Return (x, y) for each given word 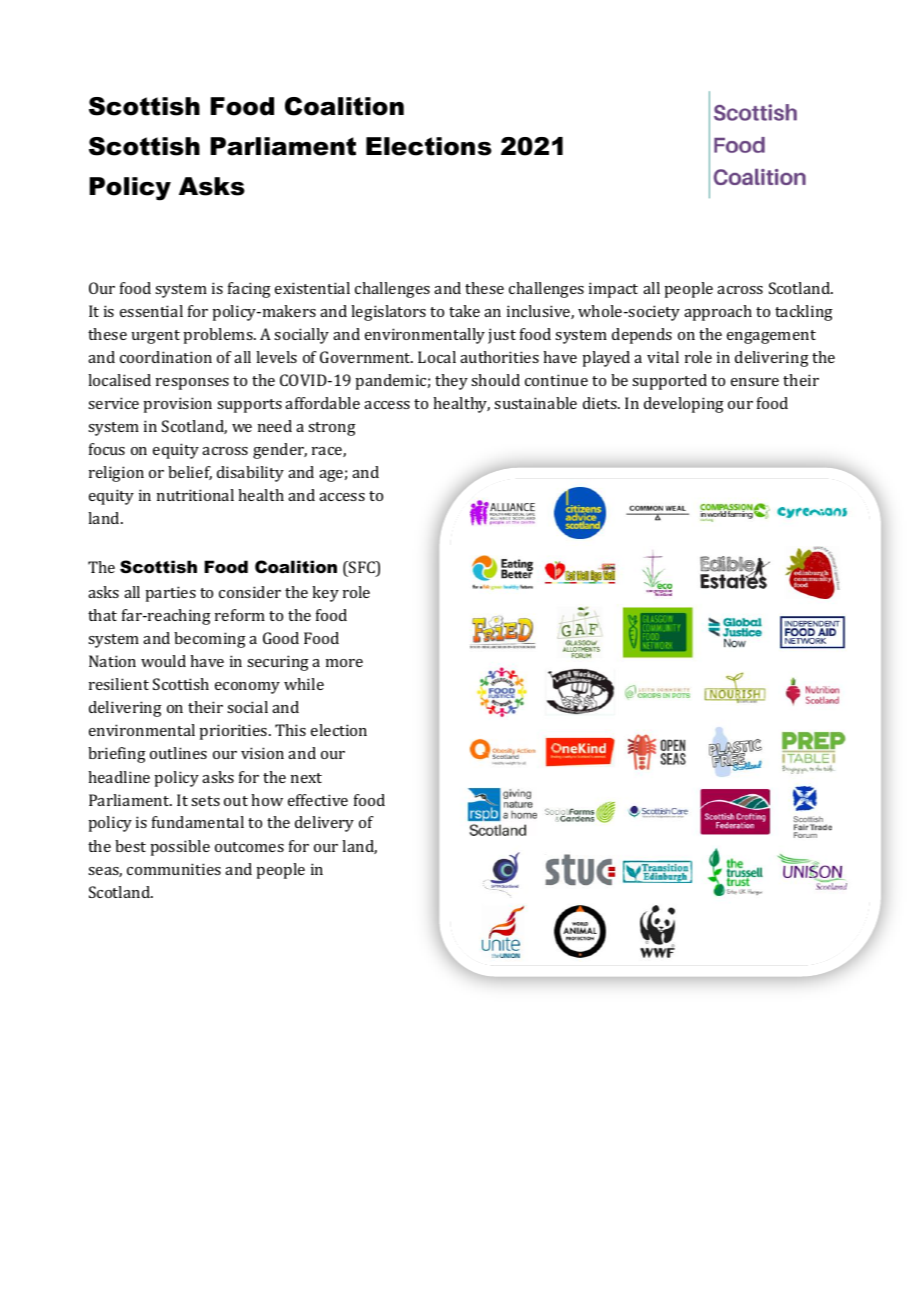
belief (190, 473)
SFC (362, 568)
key (325, 594)
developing (684, 405)
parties (170, 594)
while (304, 684)
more (344, 663)
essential (151, 311)
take (464, 311)
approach (718, 313)
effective (318, 800)
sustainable (535, 403)
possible (180, 848)
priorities (234, 732)
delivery (324, 824)
